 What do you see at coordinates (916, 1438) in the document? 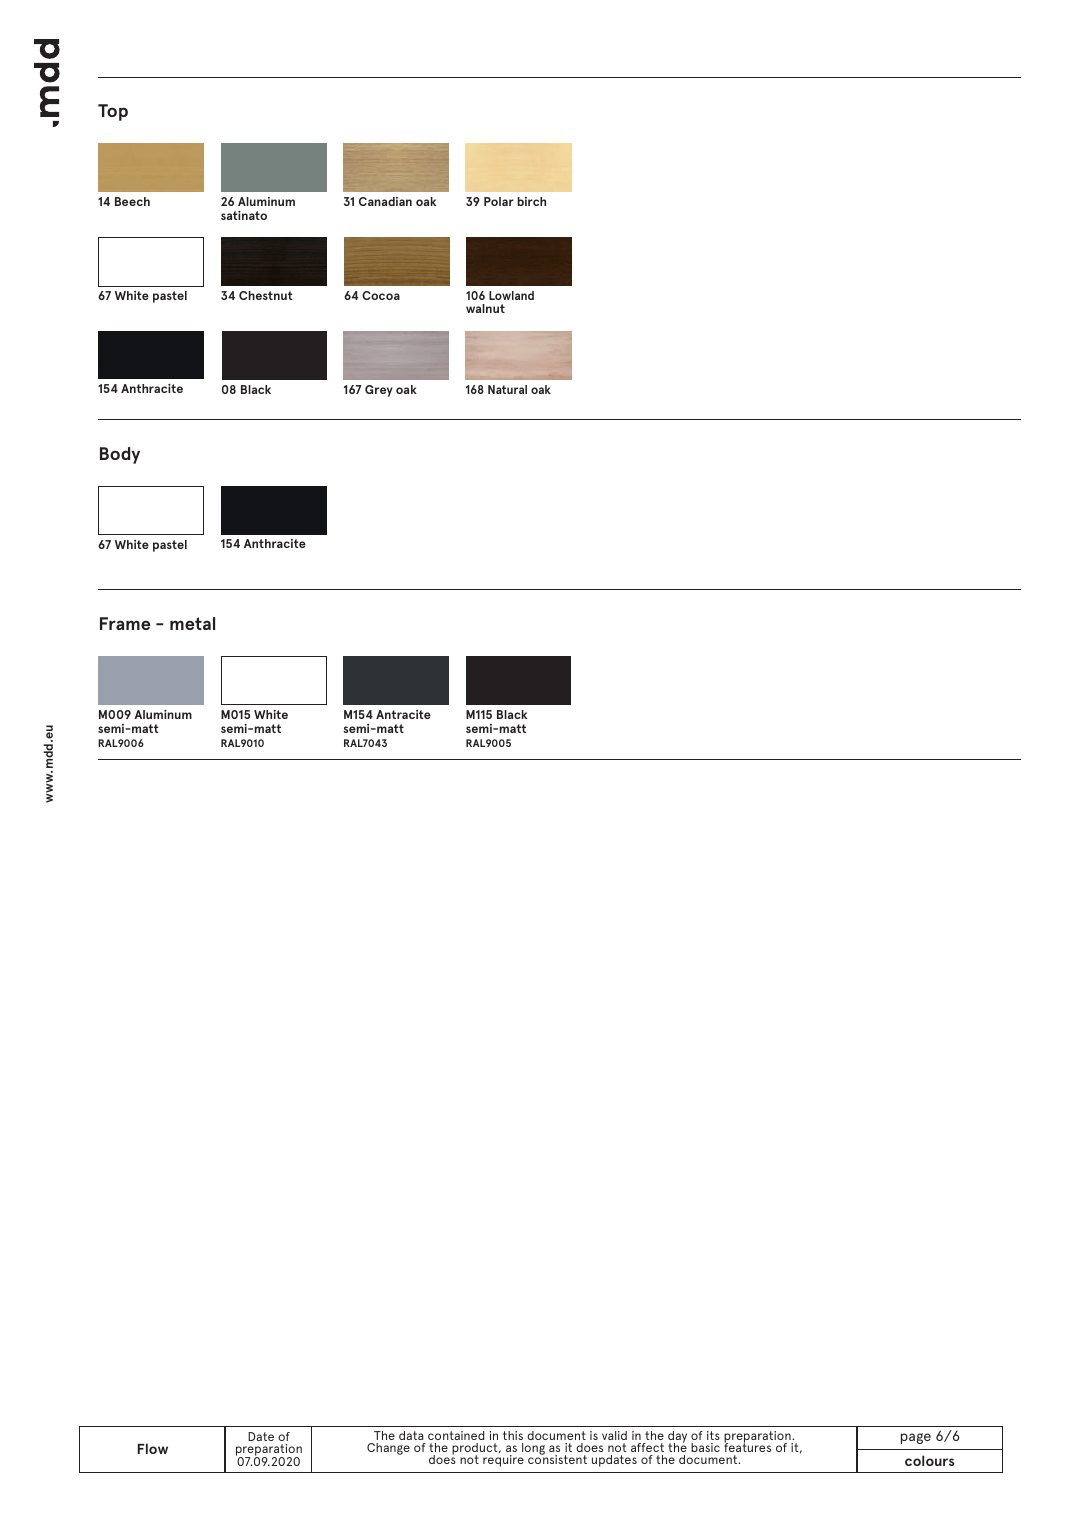
I see `page` at bounding box center [916, 1438].
